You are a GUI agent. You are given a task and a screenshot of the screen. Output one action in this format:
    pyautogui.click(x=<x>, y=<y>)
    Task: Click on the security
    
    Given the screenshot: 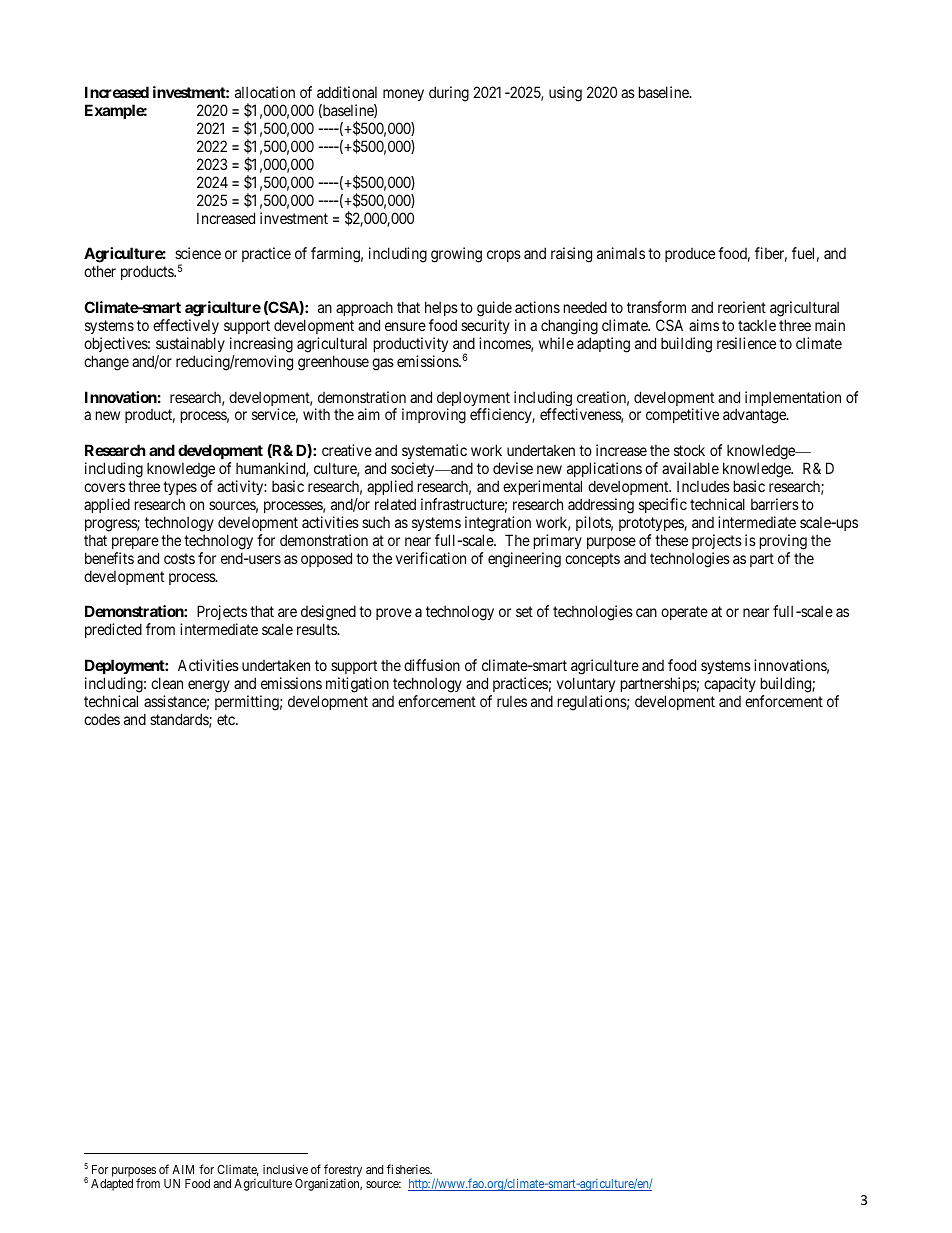 What is the action you would take?
    pyautogui.click(x=485, y=326)
